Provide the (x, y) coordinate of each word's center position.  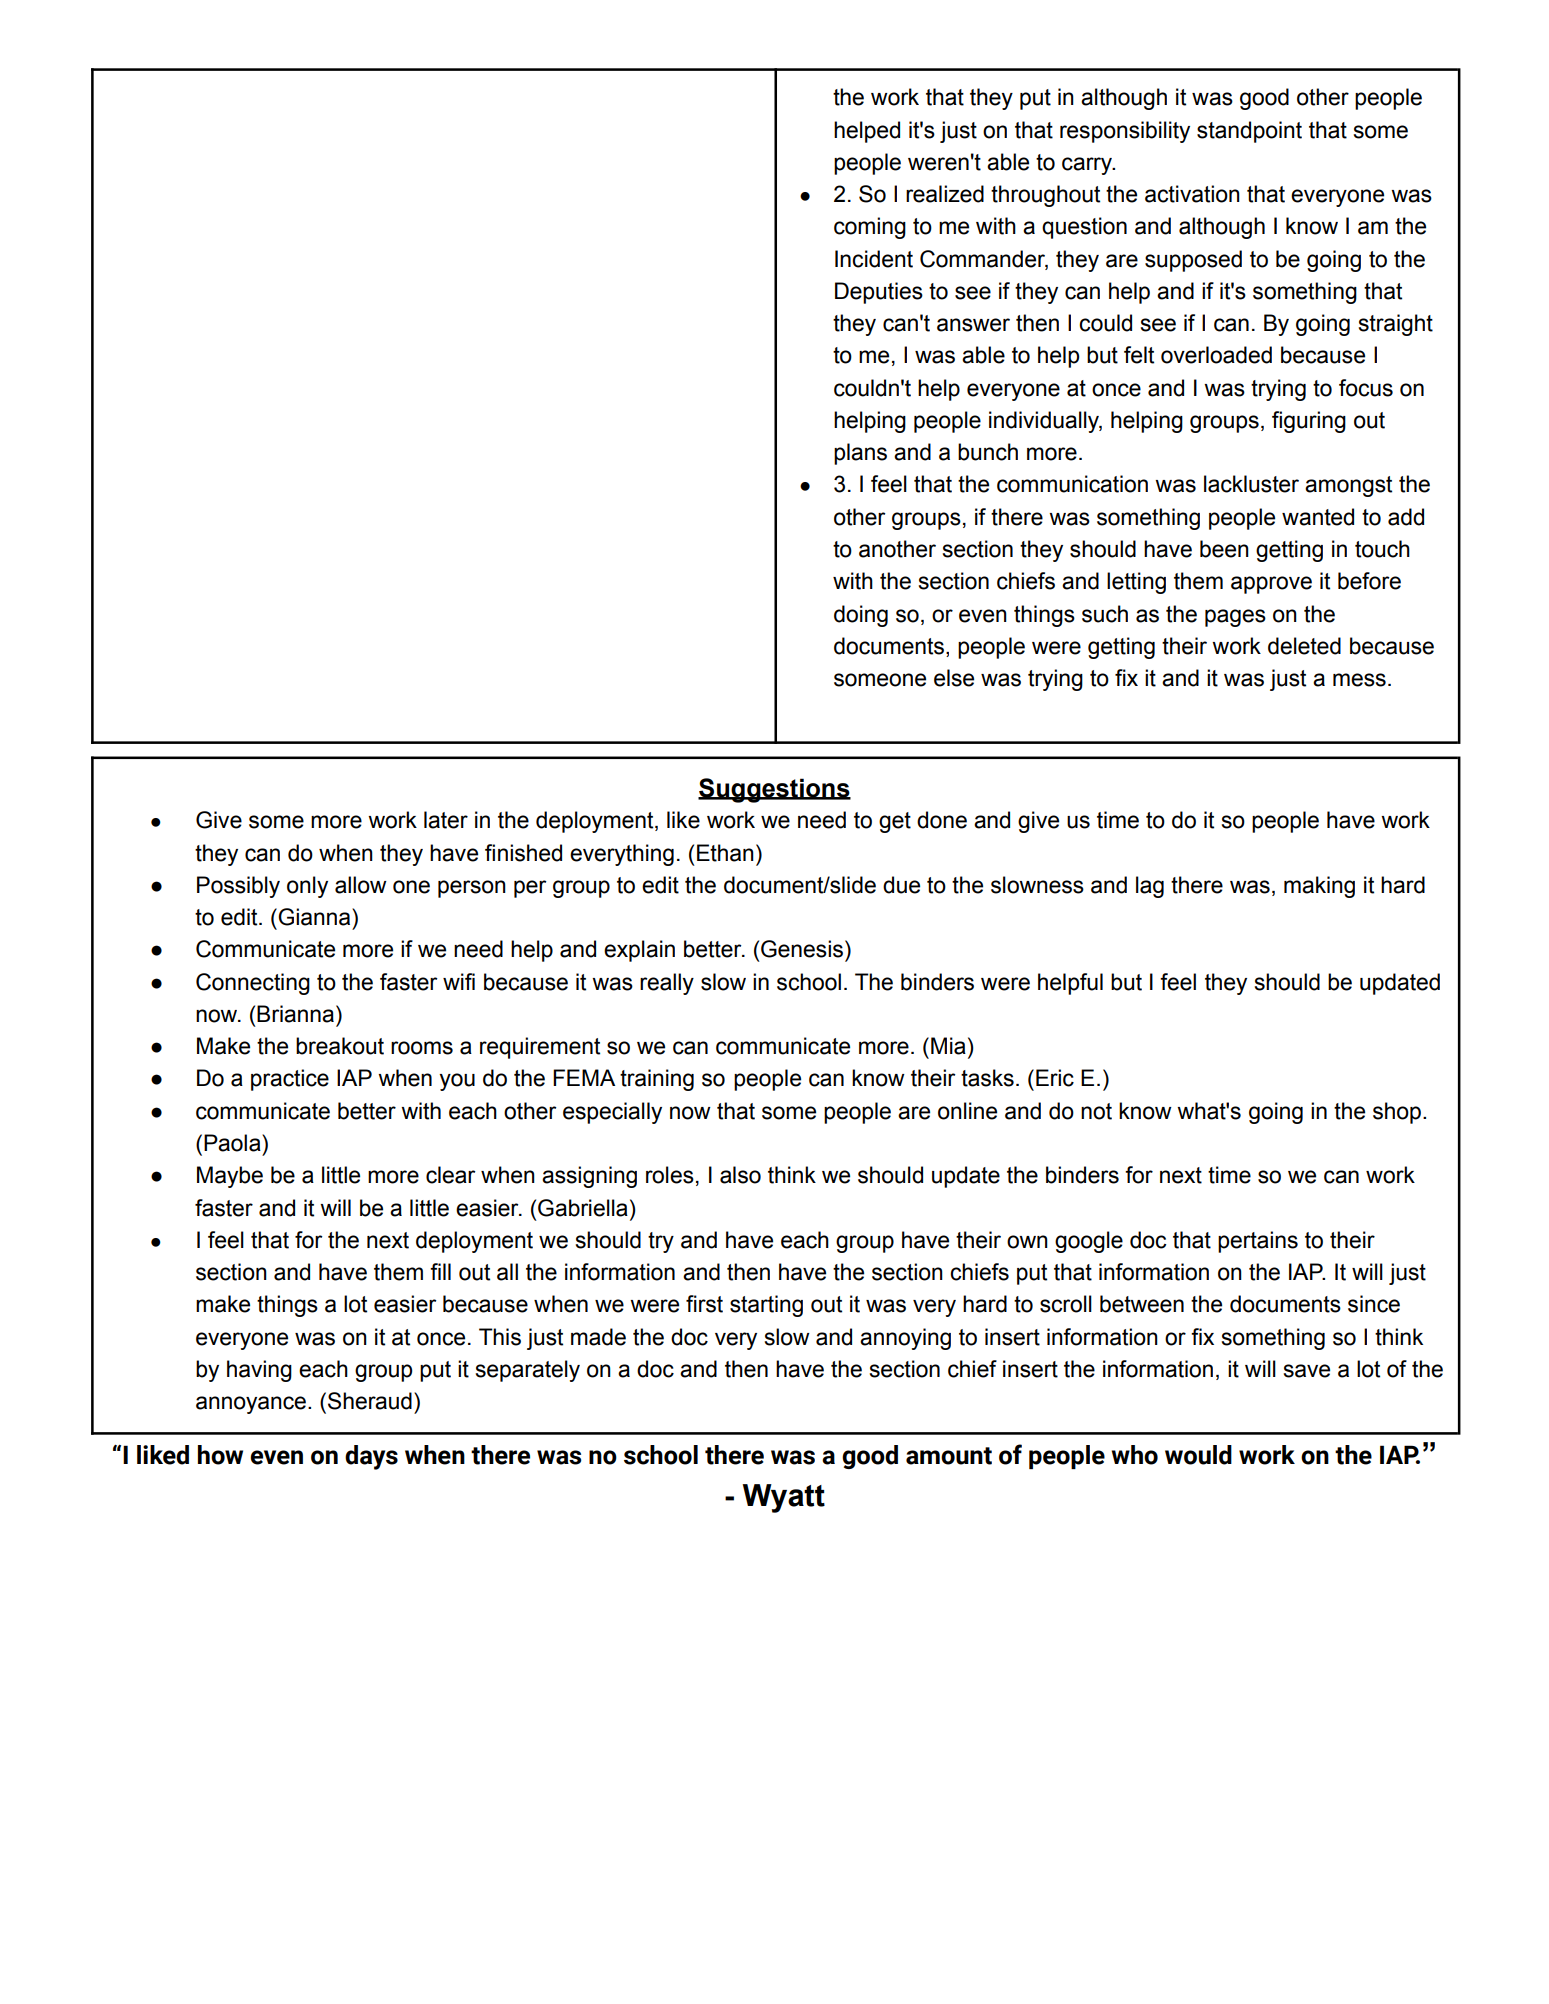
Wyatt (784, 1498)
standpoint (1249, 132)
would (1198, 1455)
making (1319, 887)
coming (870, 228)
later (446, 820)
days (371, 1457)
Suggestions (774, 790)
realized (945, 194)
